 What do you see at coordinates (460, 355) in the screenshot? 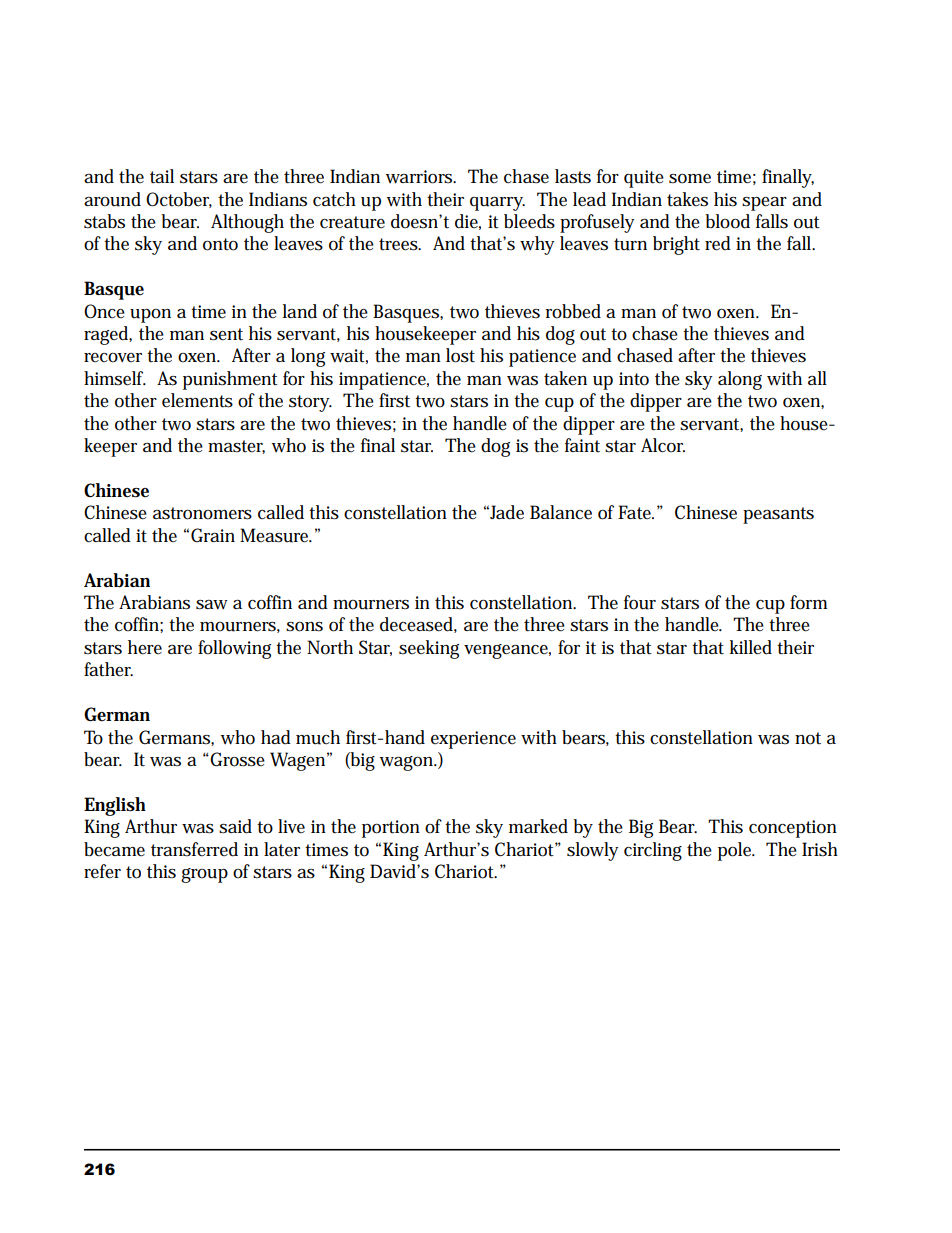
I see `lost` at bounding box center [460, 355].
